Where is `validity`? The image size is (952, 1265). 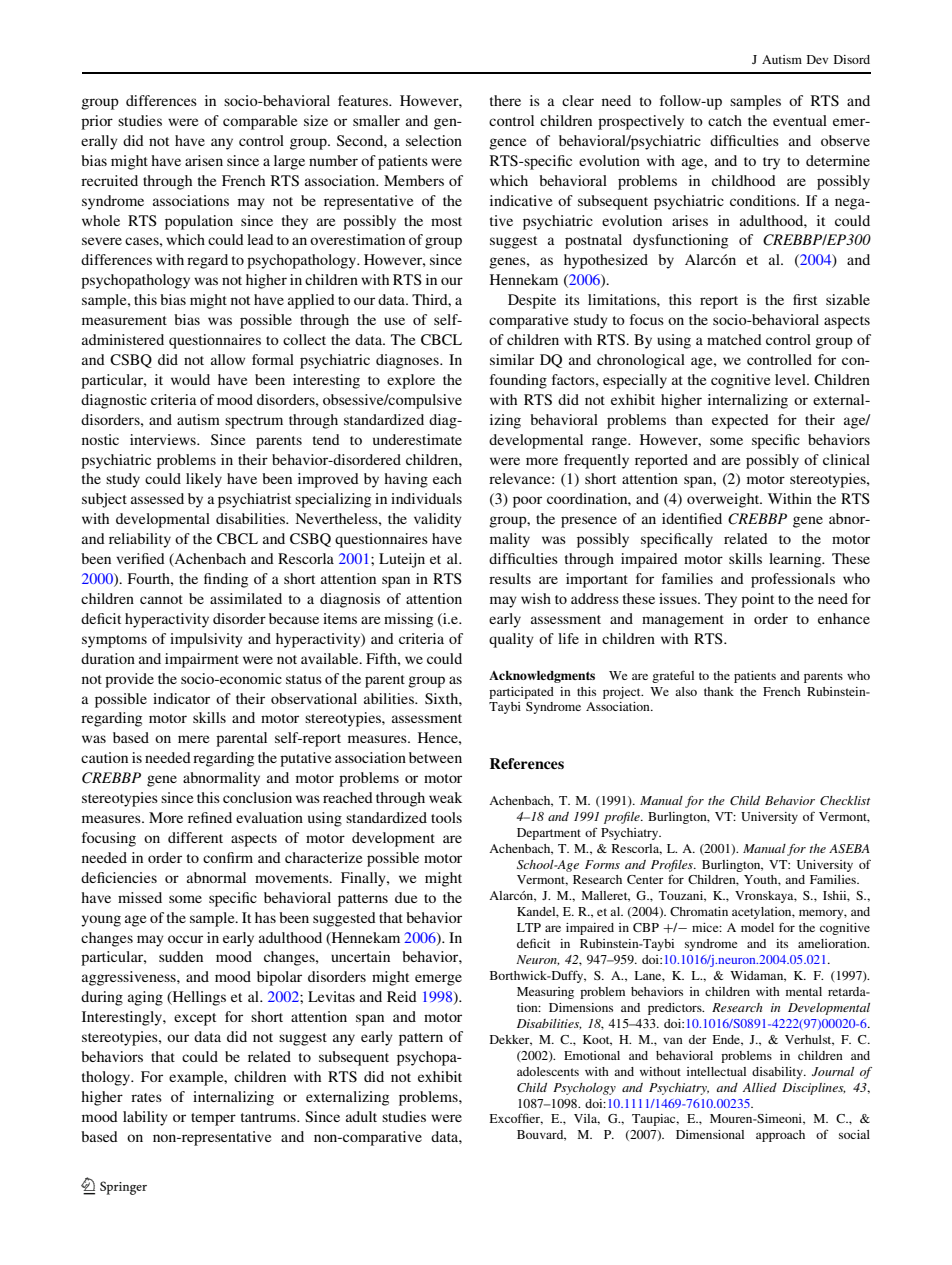
validity is located at coordinates (438, 520).
